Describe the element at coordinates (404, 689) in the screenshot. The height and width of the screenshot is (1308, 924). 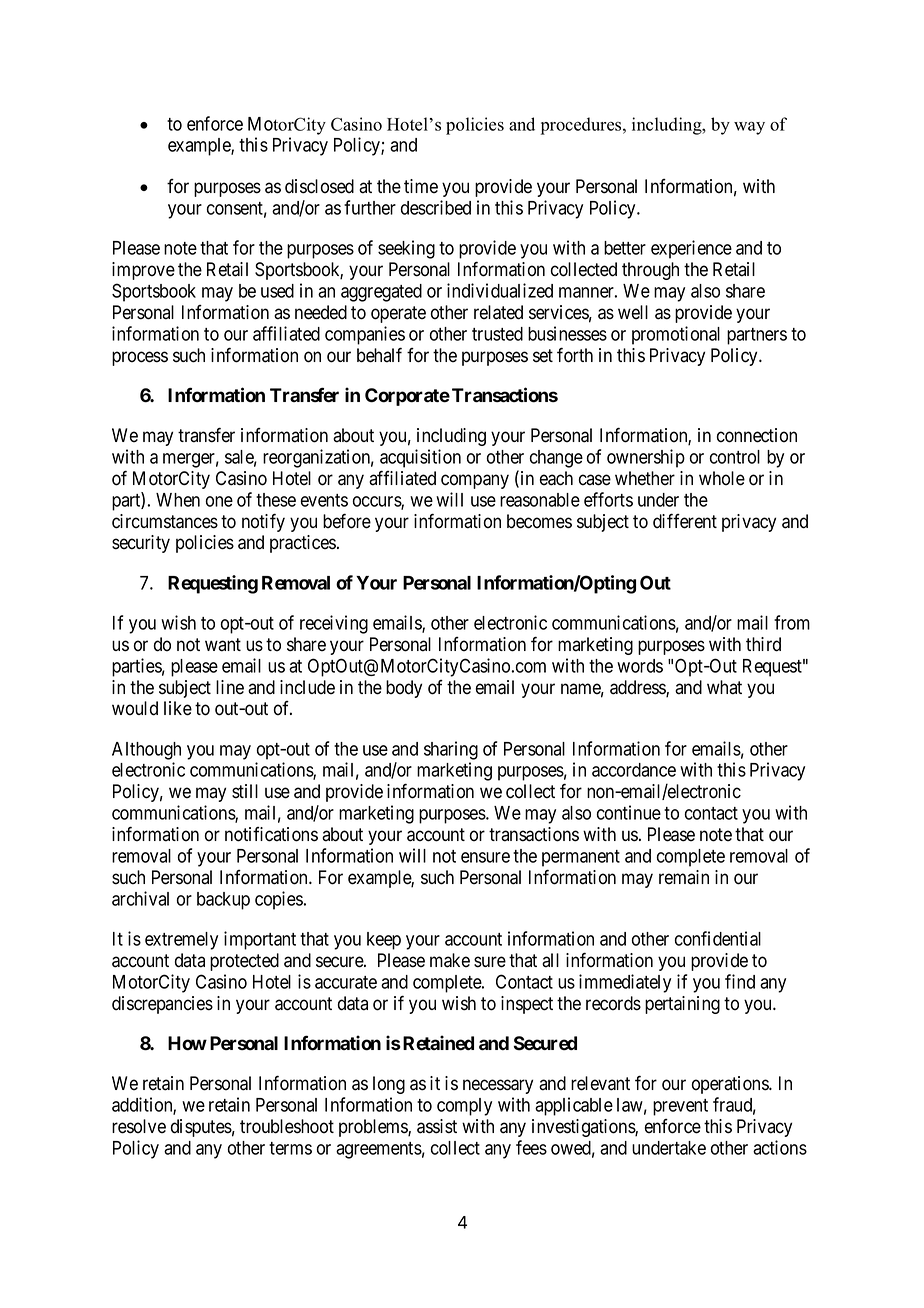
I see `body` at that location.
